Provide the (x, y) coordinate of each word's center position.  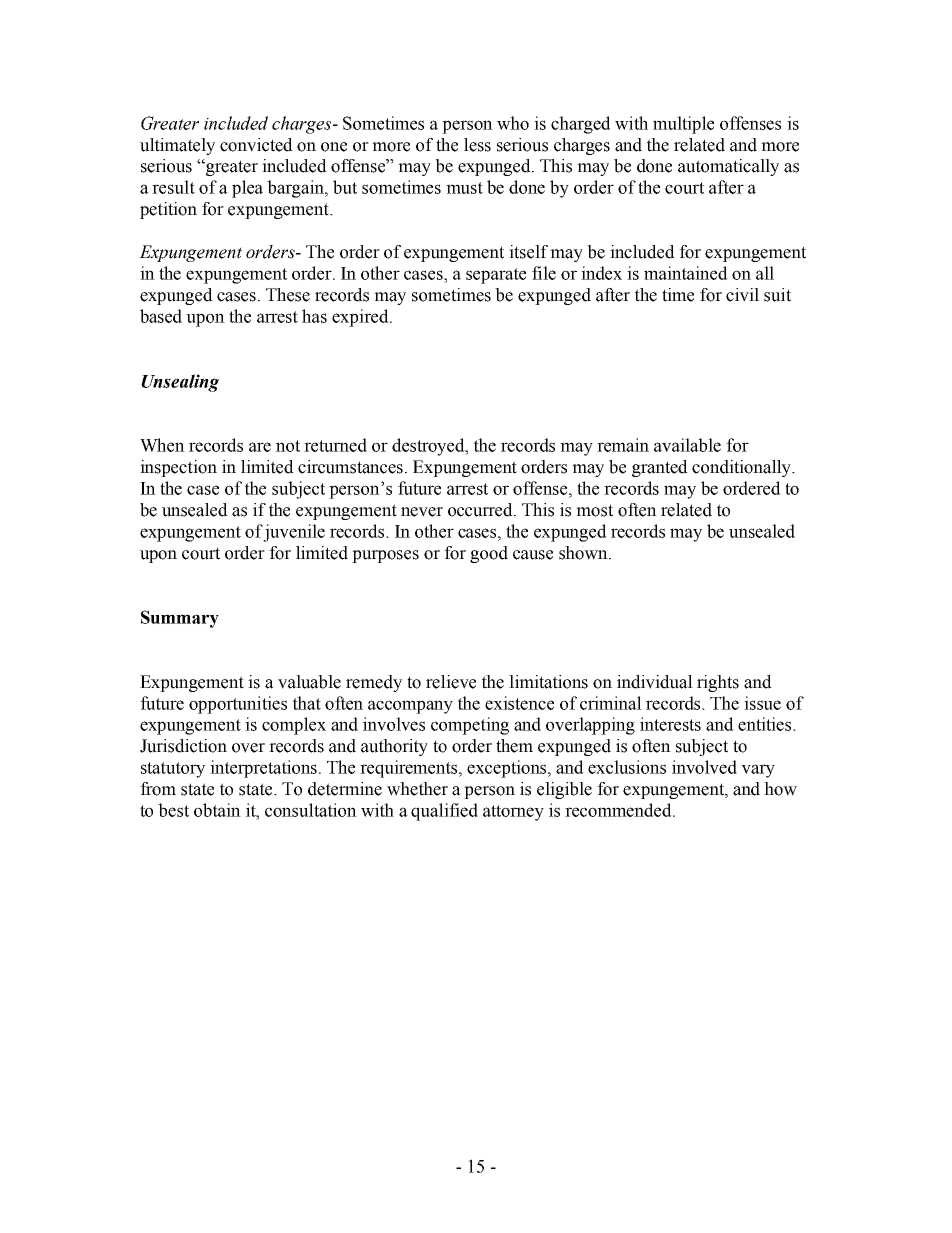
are (260, 447)
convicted (256, 145)
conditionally (742, 468)
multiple (683, 125)
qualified (444, 812)
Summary (180, 619)
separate (496, 276)
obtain (217, 810)
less (477, 145)
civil (742, 295)
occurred (481, 510)
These (288, 295)
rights (718, 683)
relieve (451, 682)
